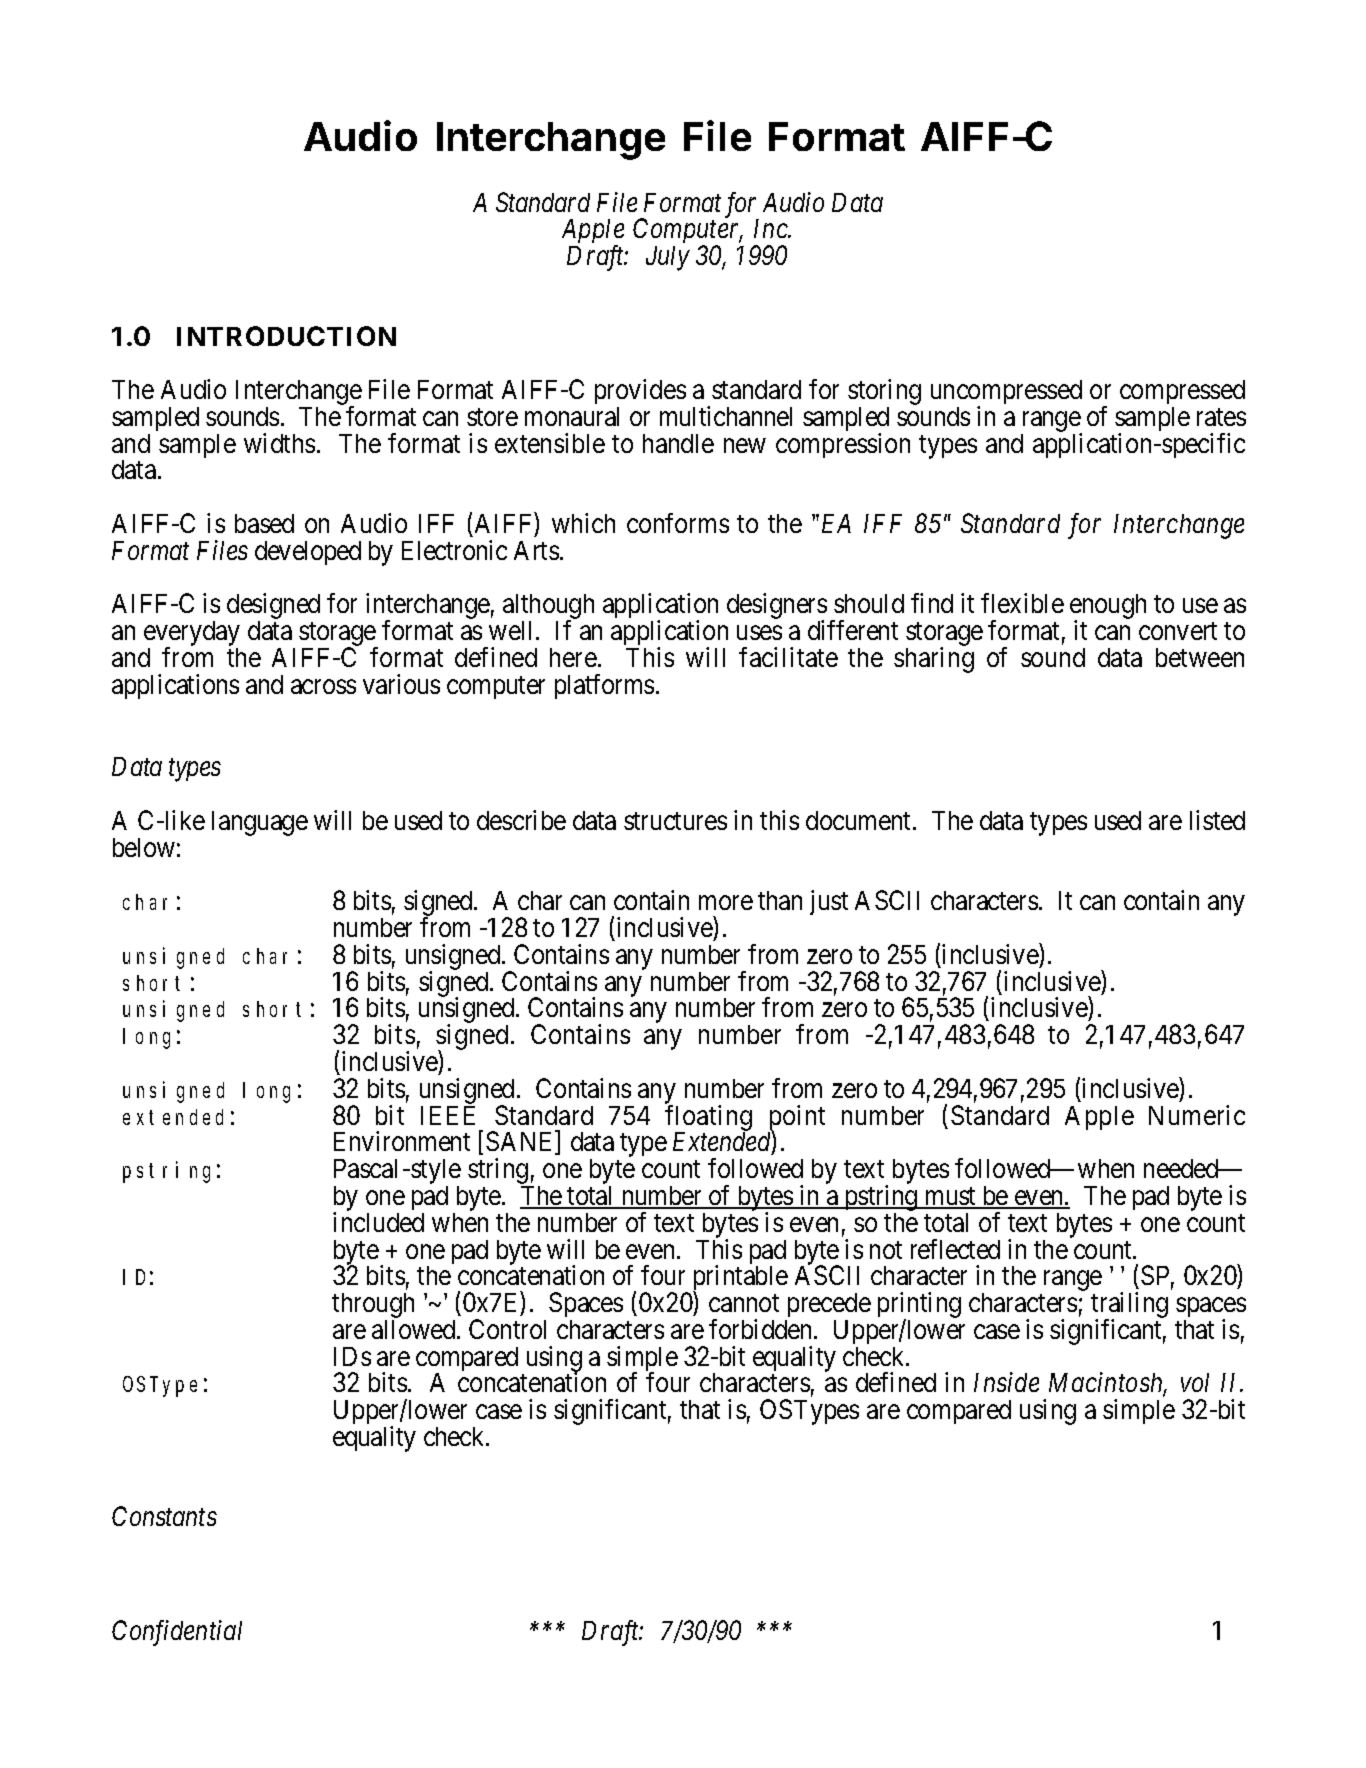 This screenshot has height=1768, width=1366. What do you see at coordinates (1108, 608) in the screenshot?
I see `enough` at bounding box center [1108, 608].
